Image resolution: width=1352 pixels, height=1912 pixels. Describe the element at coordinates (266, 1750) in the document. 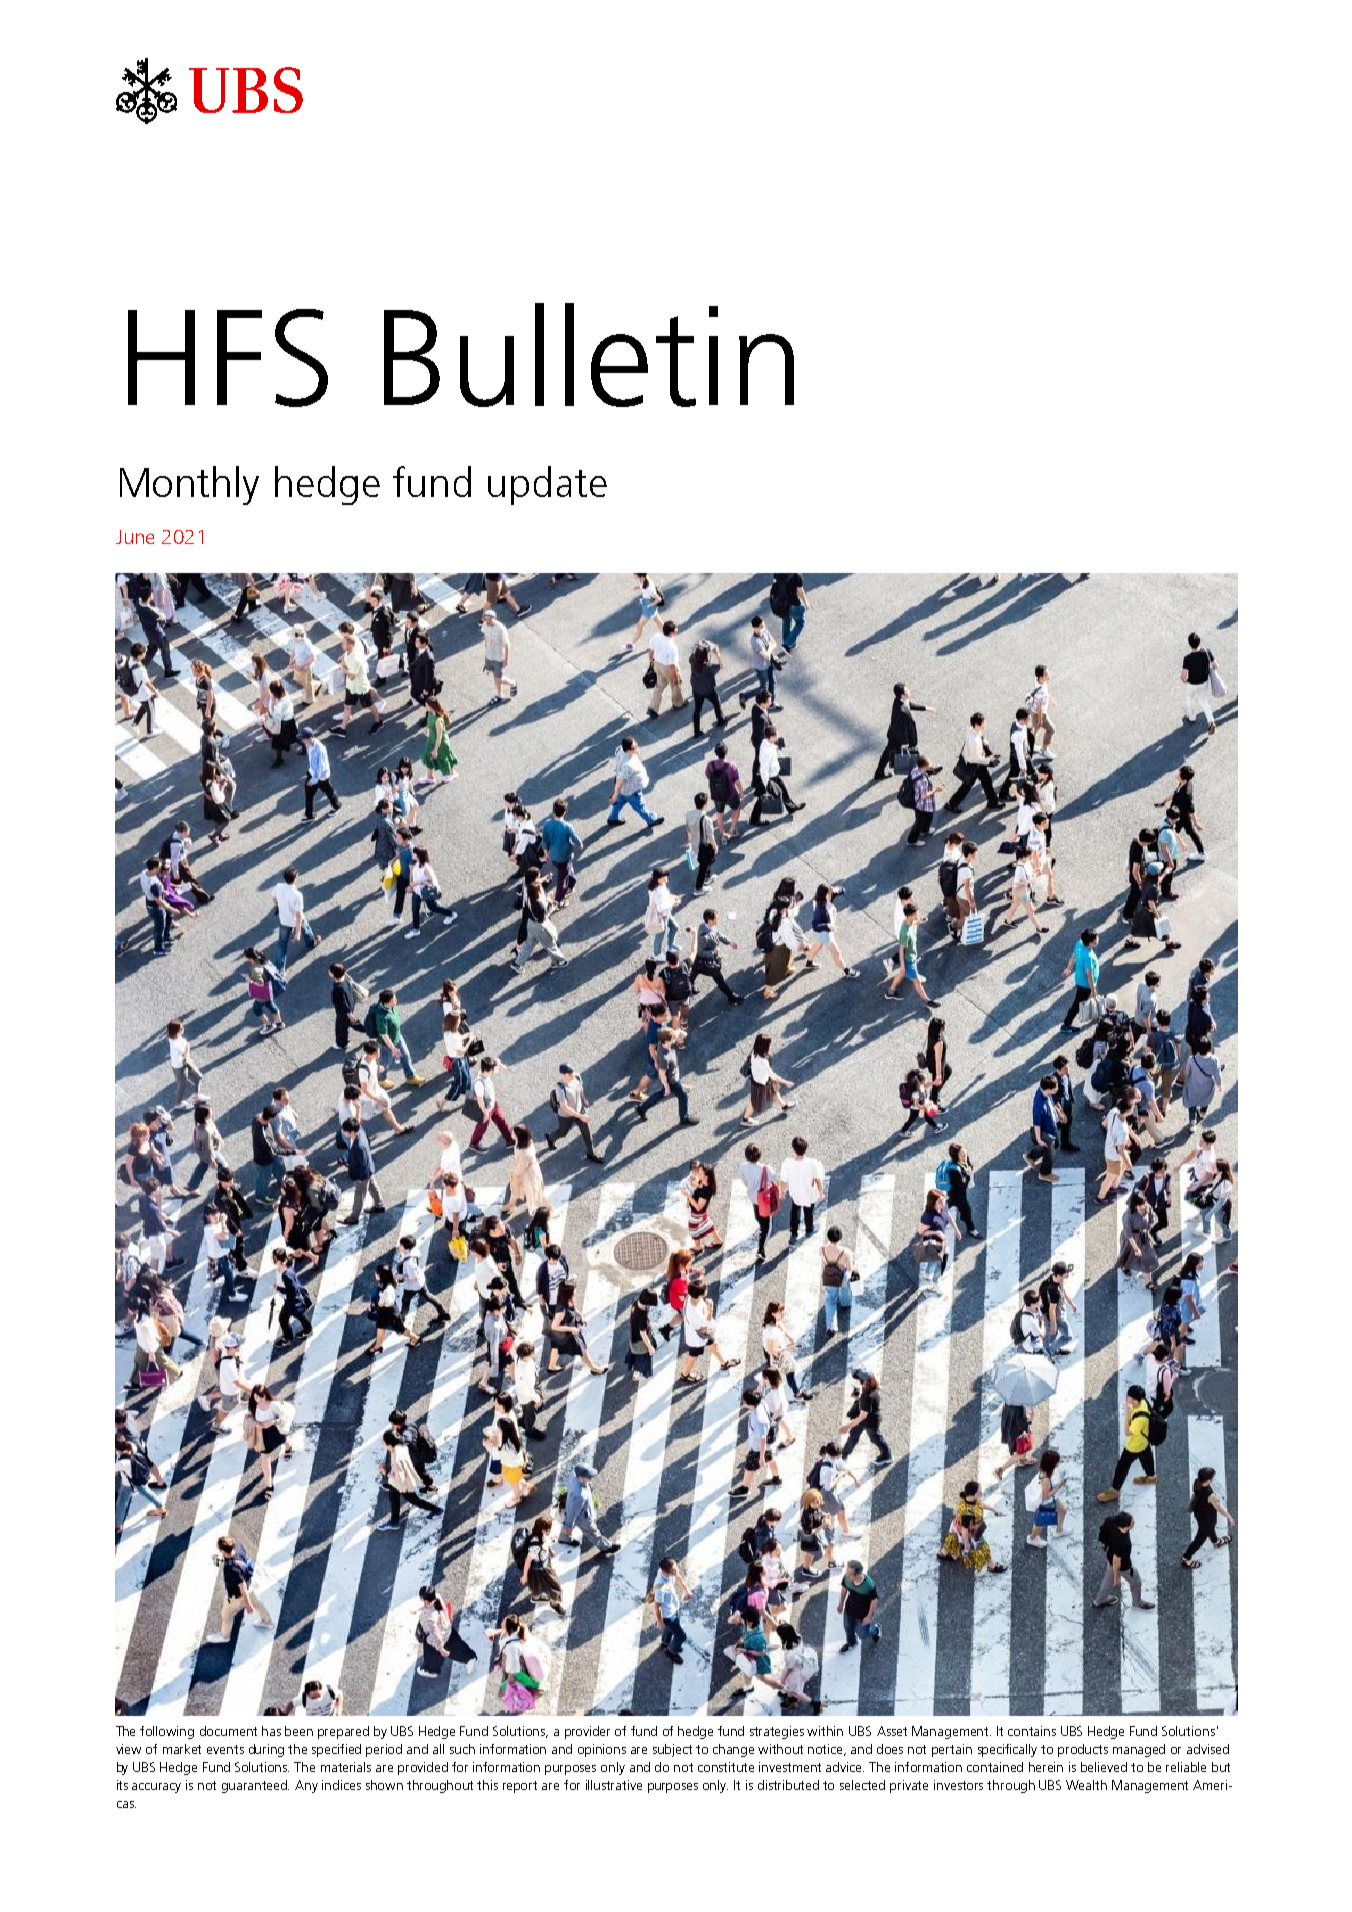

I see `during` at that location.
